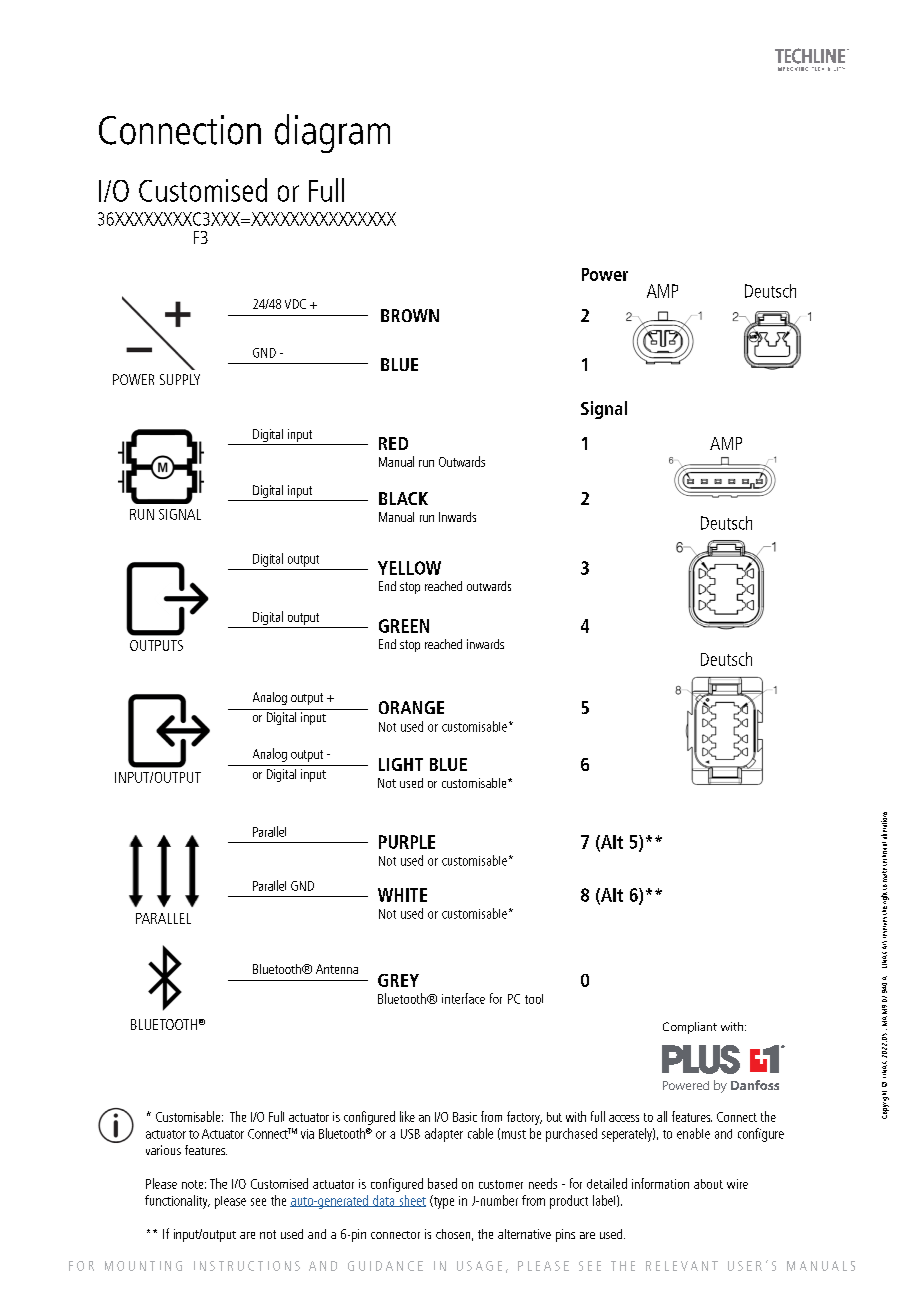  I want to click on PURPLE, so click(407, 842).
